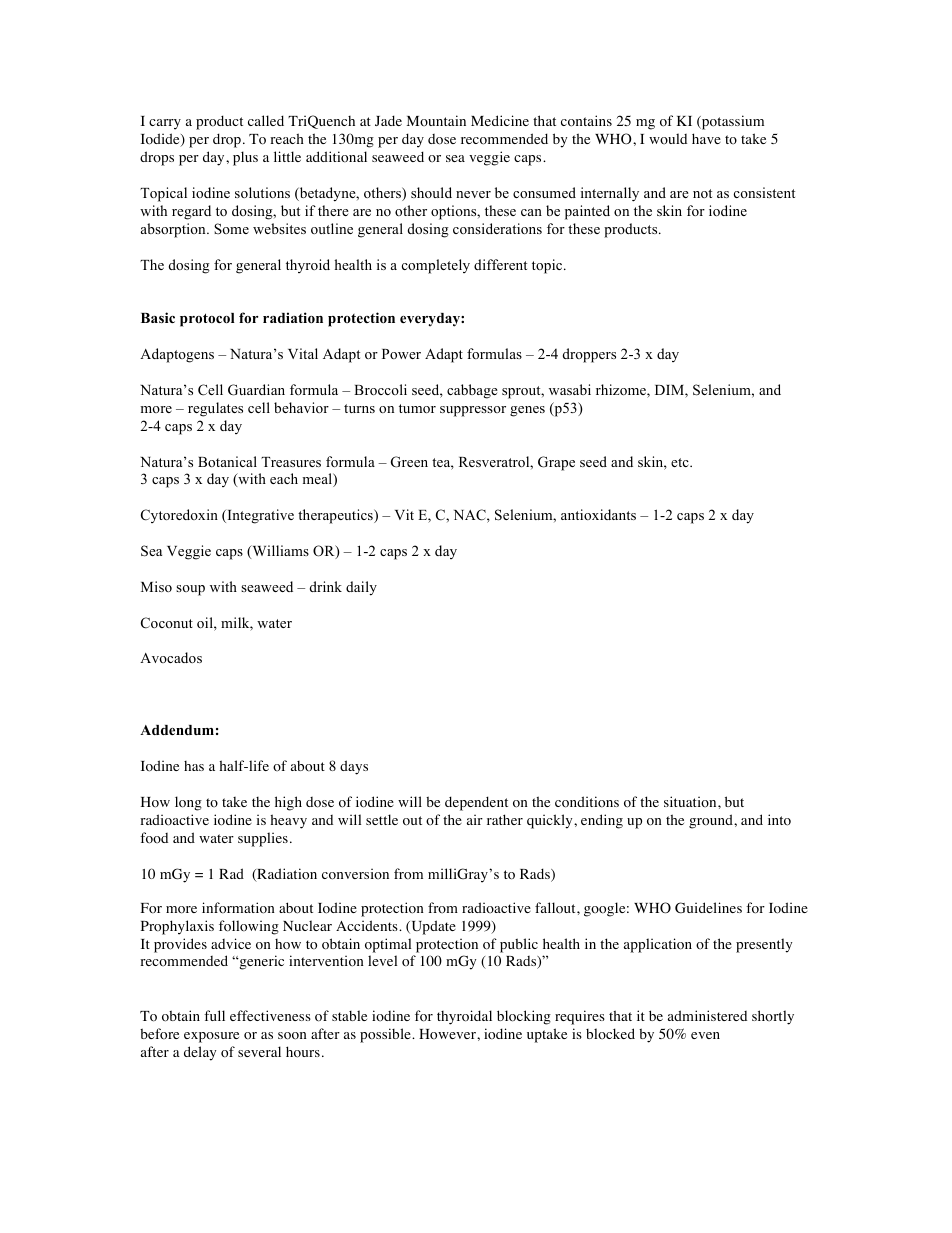 Image resolution: width=952 pixels, height=1233 pixels. What do you see at coordinates (476, 803) in the document?
I see `dependent` at bounding box center [476, 803].
